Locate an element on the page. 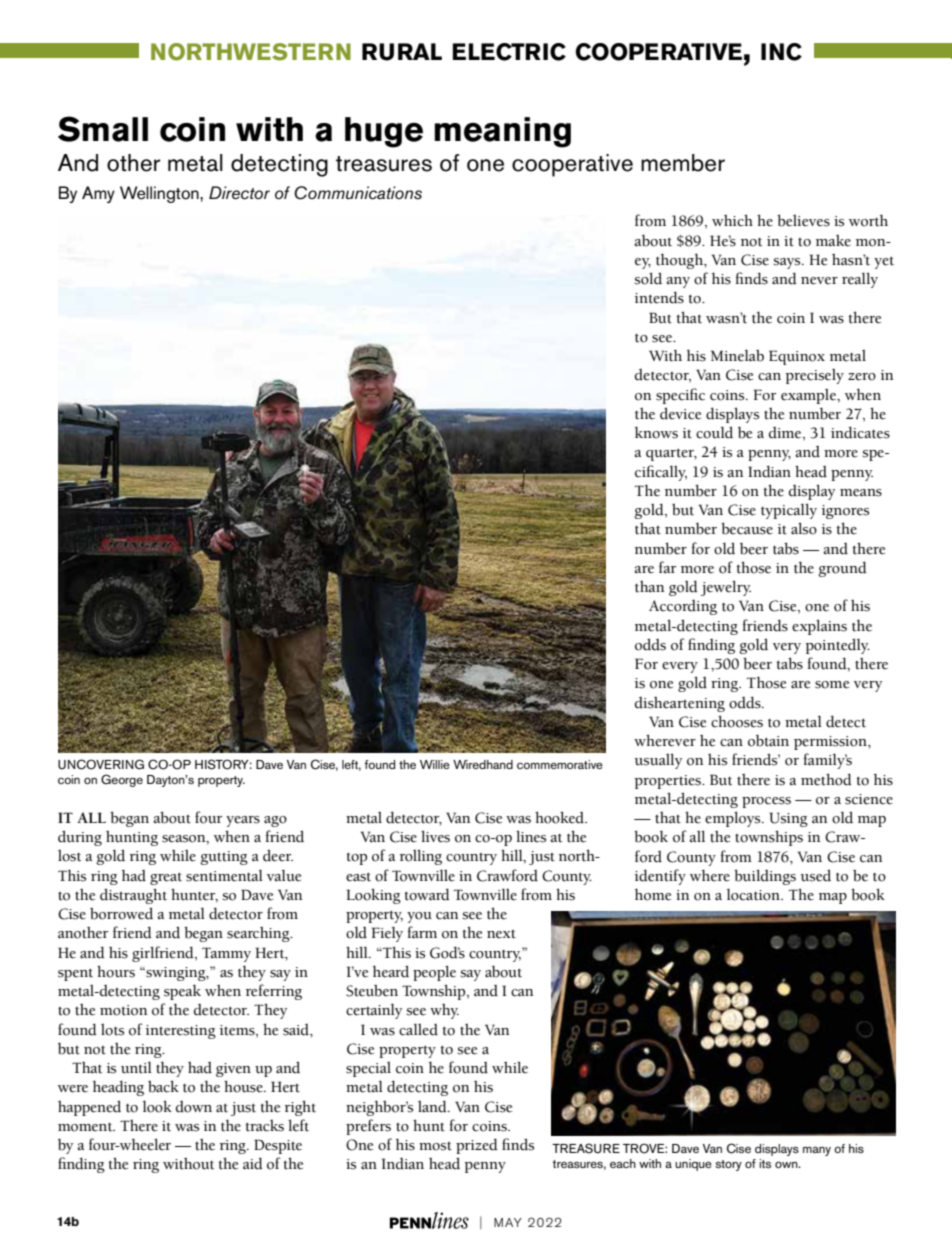 The height and width of the image is (1256, 952). inc is located at coordinates (781, 52).
